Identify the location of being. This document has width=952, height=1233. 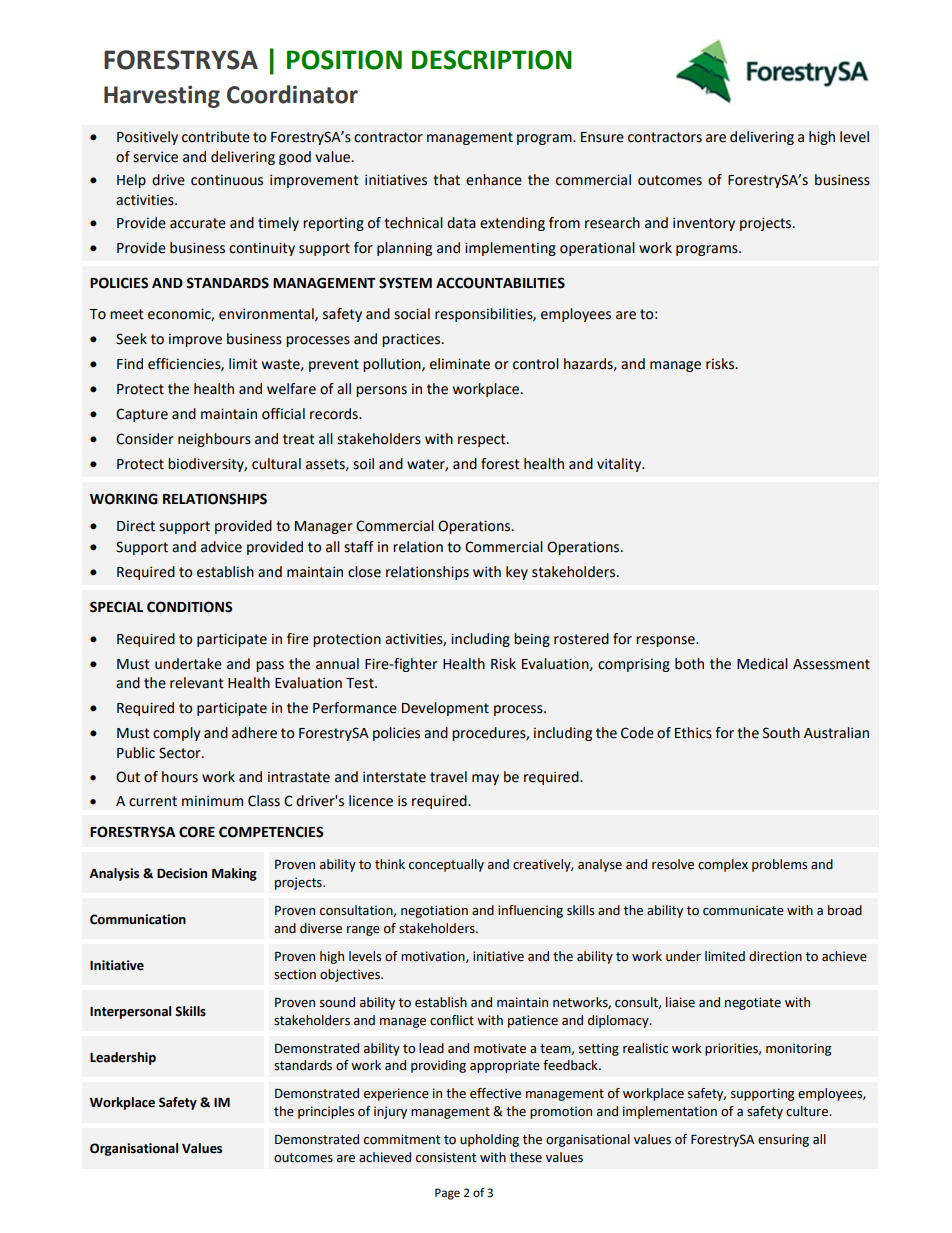
(532, 640).
